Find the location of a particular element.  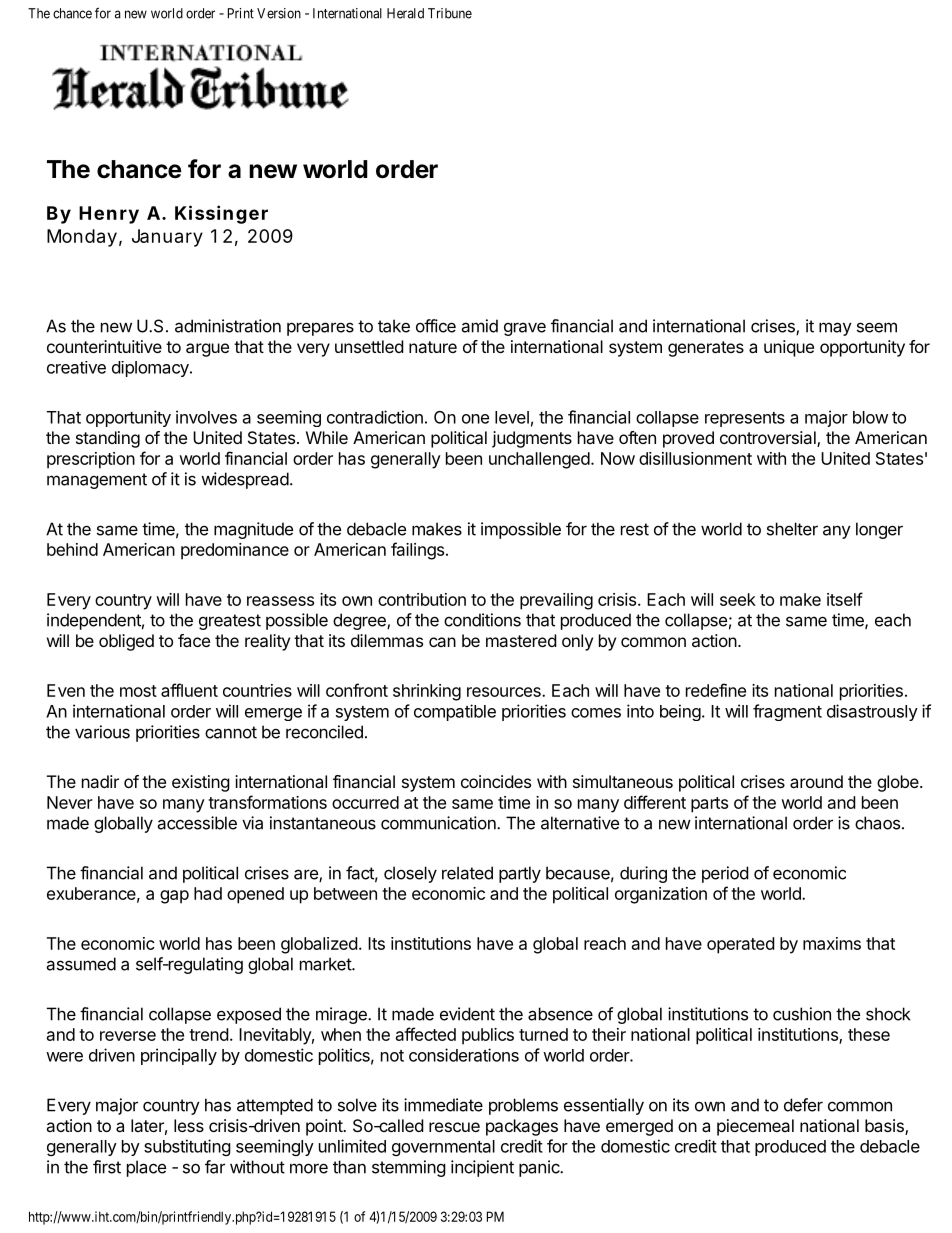

Herald is located at coordinates (405, 13).
